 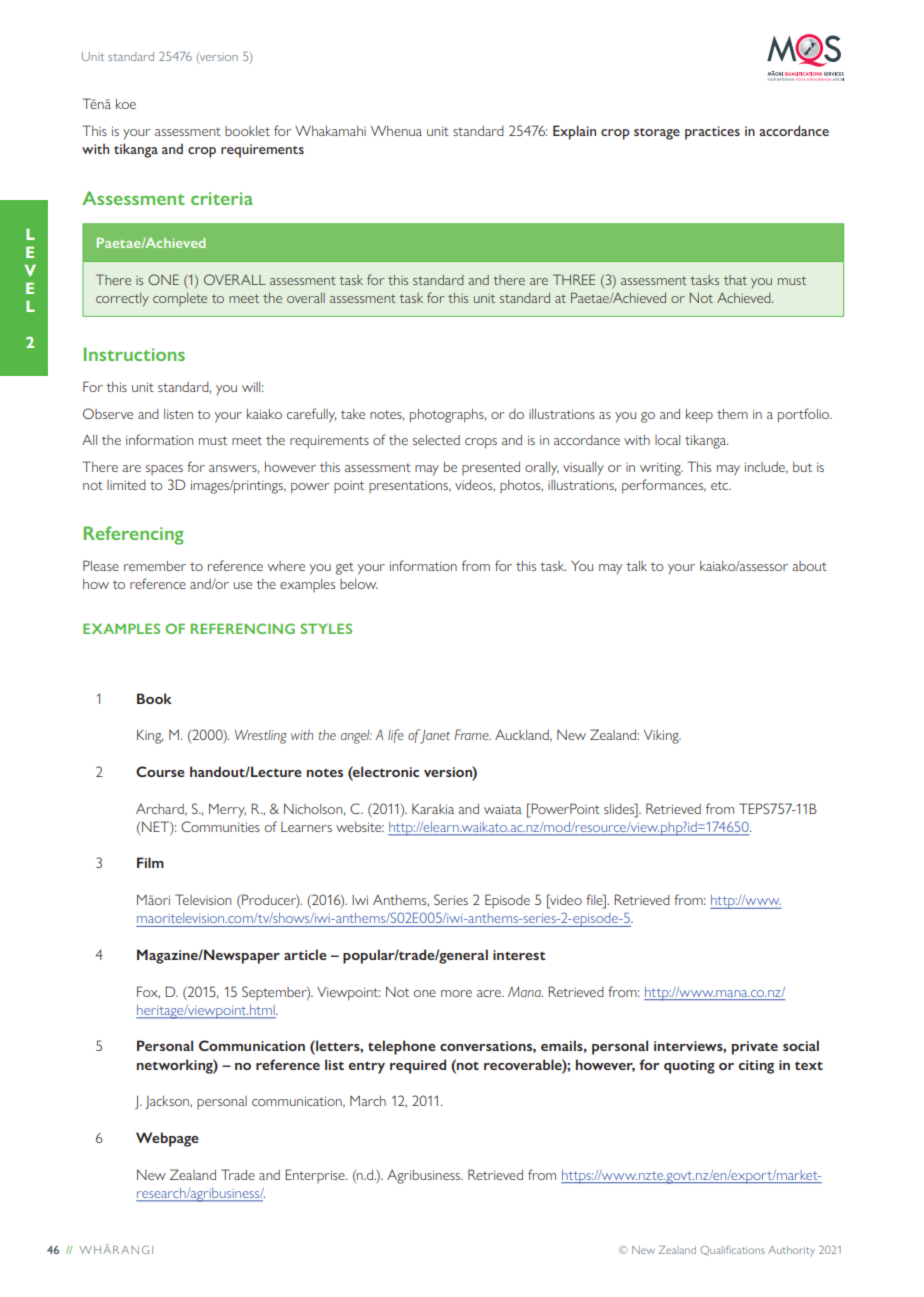 What do you see at coordinates (456, 993) in the document?
I see `more` at bounding box center [456, 993].
